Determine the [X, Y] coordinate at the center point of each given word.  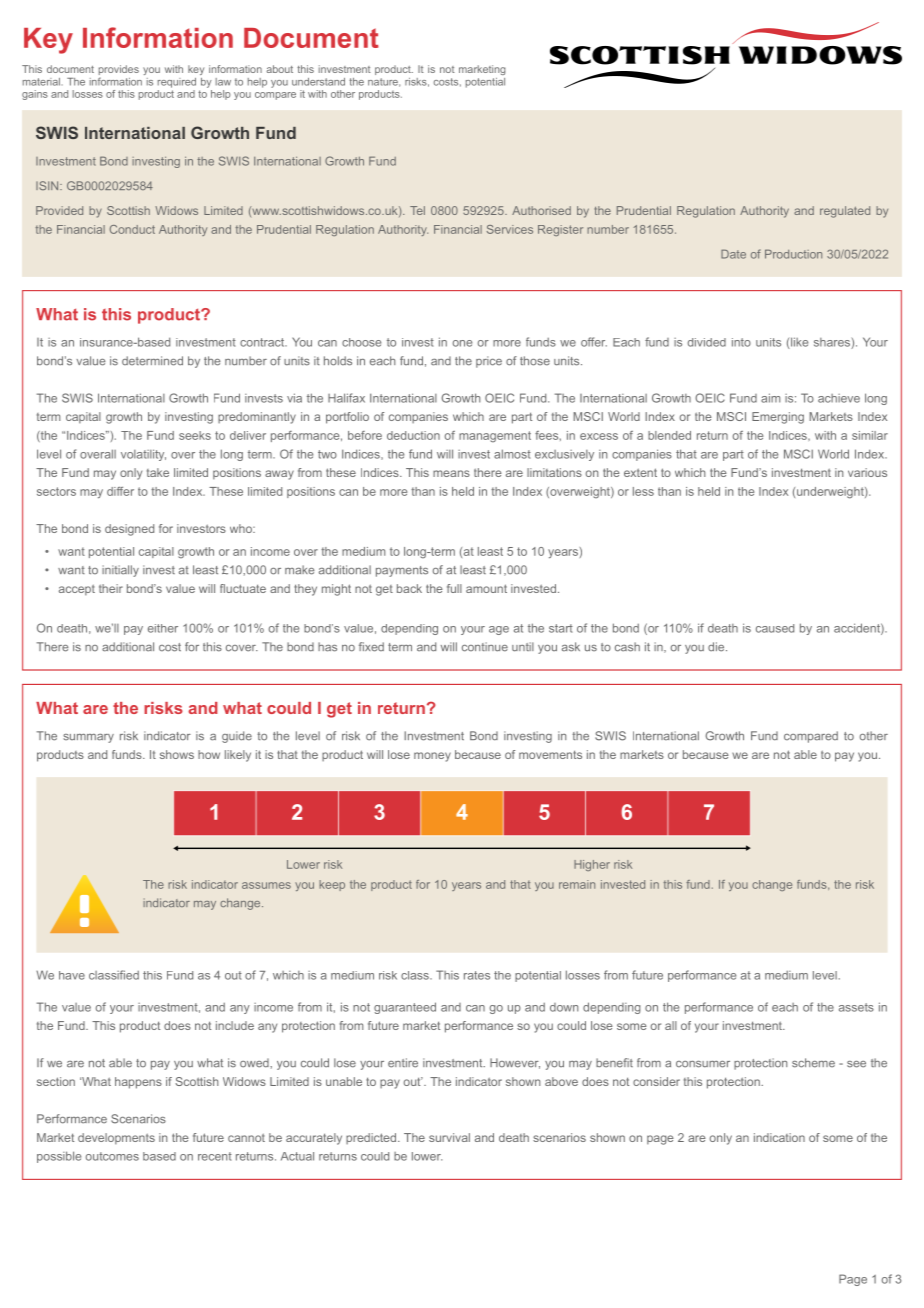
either [163, 628]
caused [775, 628]
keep [332, 885]
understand [318, 82]
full [454, 588]
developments [116, 1139]
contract [263, 342]
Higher [592, 865]
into [741, 342]
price [489, 362]
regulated [845, 212]
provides [119, 71]
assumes [266, 885]
